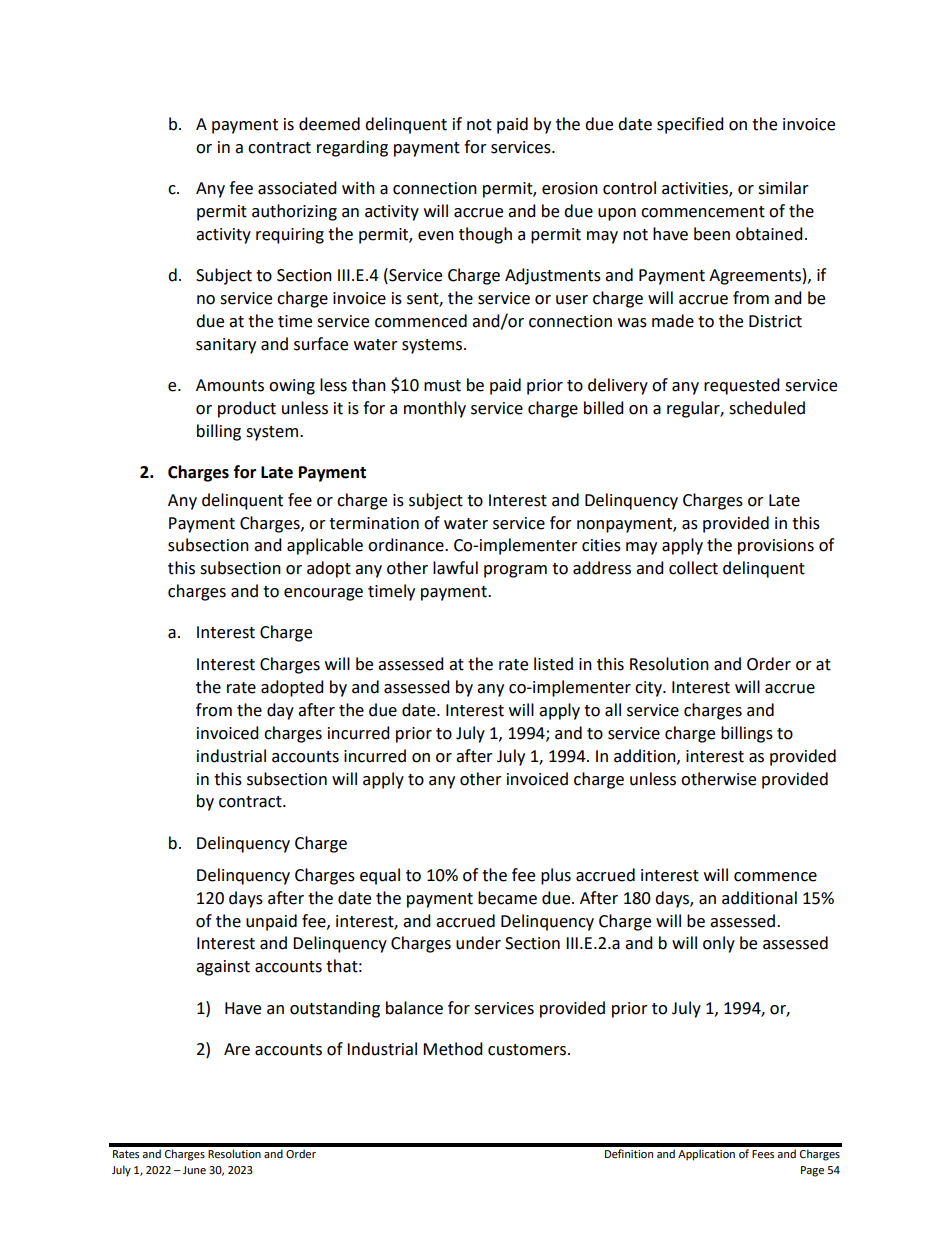 This screenshot has width=952, height=1233. I want to click on product, so click(247, 409).
